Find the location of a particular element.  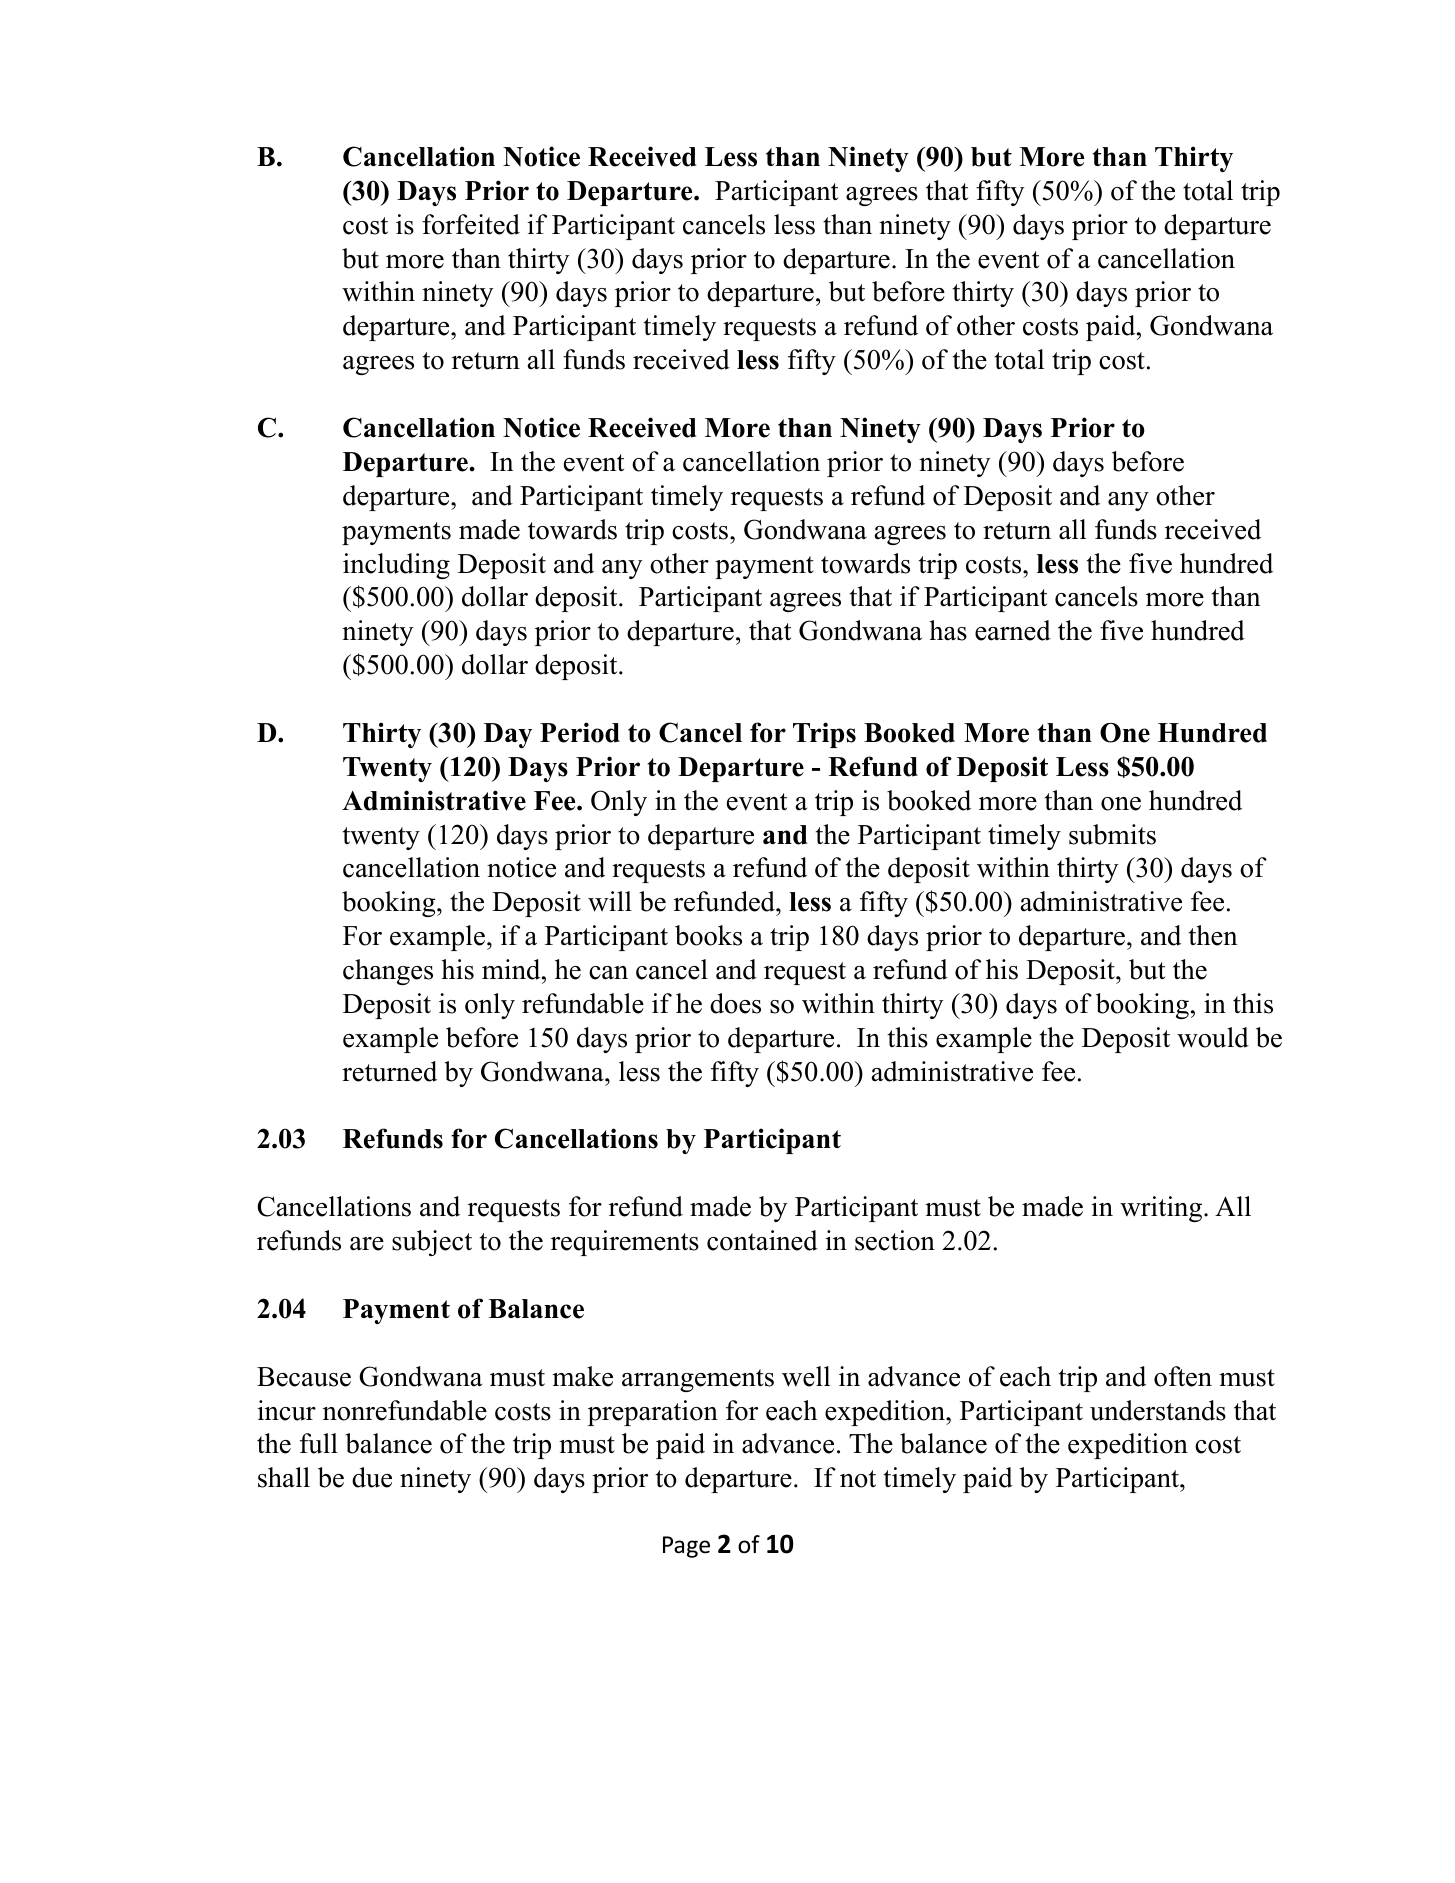

would is located at coordinates (1213, 1037).
